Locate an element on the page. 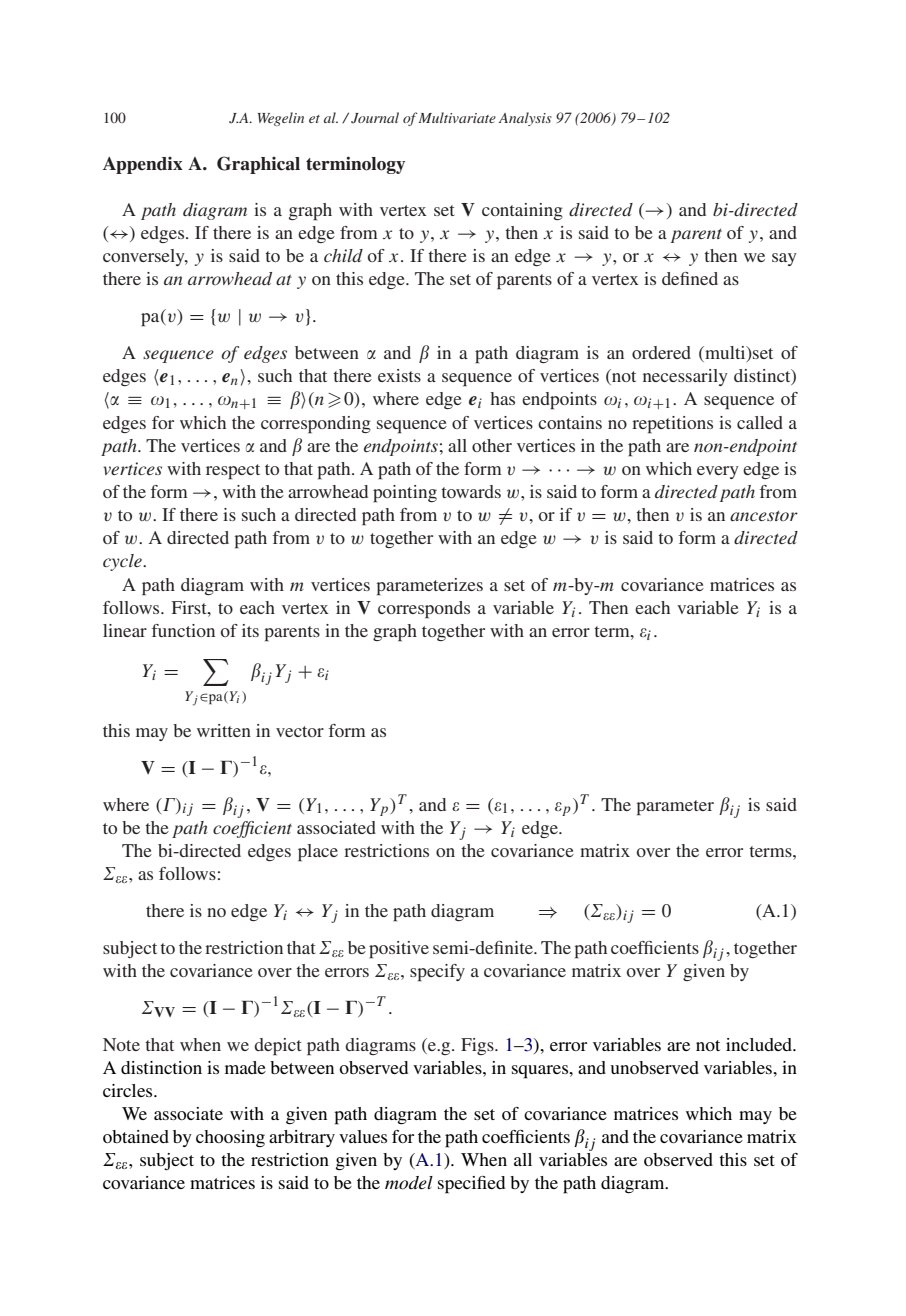  towards is located at coordinates (471, 491).
